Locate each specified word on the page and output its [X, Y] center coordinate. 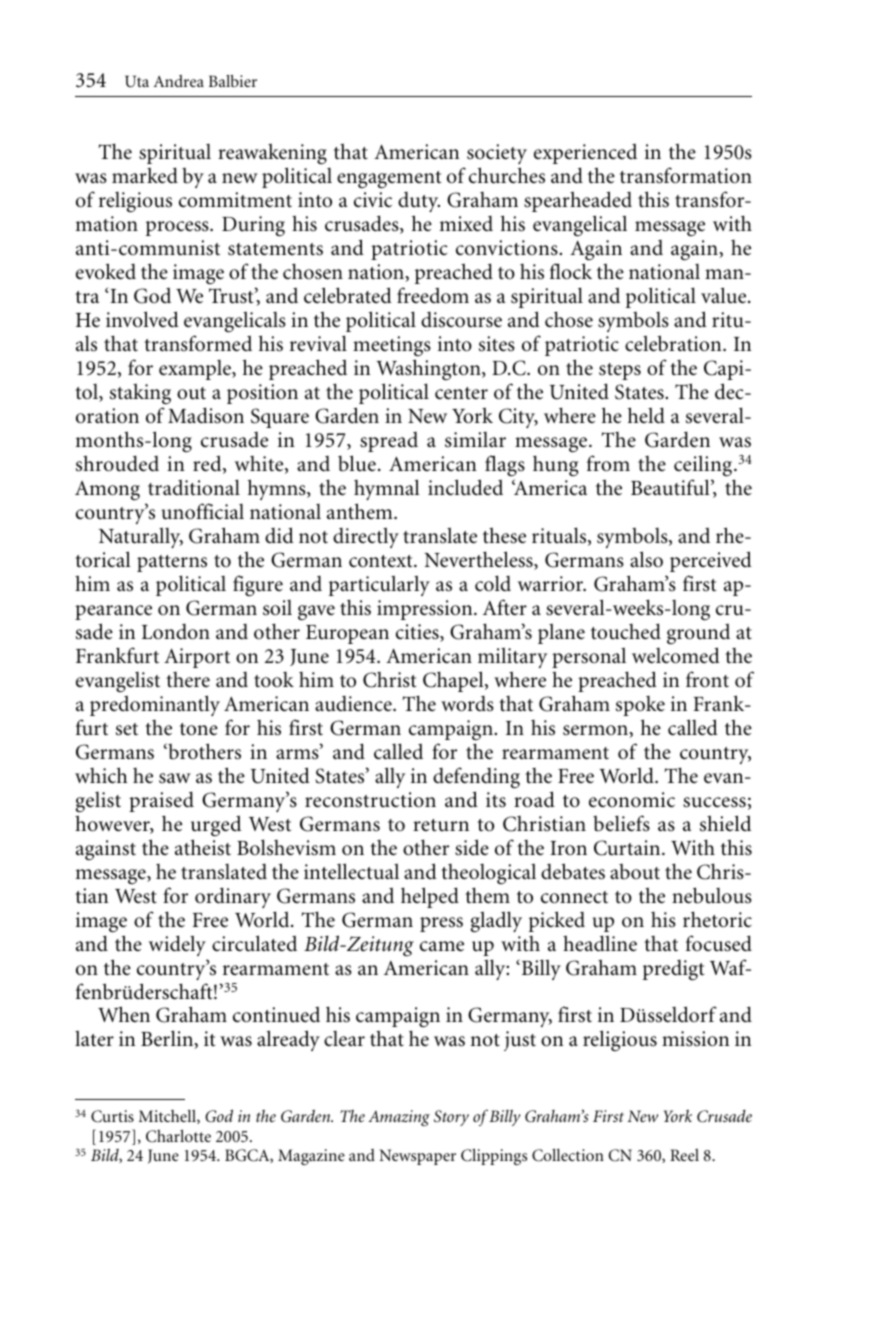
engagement [389, 180]
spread [389, 442]
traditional [194, 487]
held [646, 415]
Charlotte [178, 1136]
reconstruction [370, 800]
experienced [585, 154]
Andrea [178, 81]
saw [175, 778]
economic [632, 800]
